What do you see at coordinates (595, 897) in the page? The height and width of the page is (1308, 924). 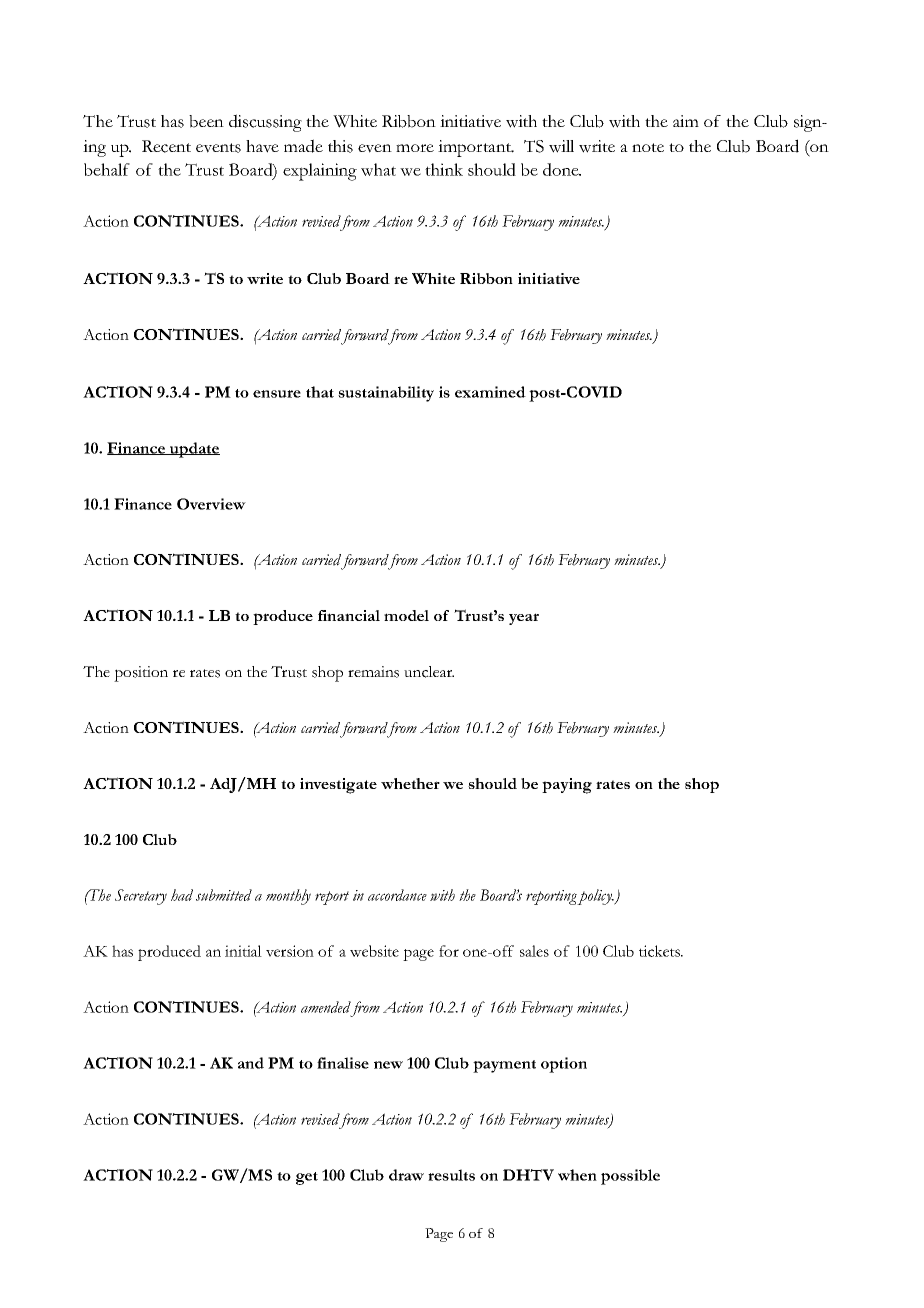 I see `policy` at bounding box center [595, 897].
